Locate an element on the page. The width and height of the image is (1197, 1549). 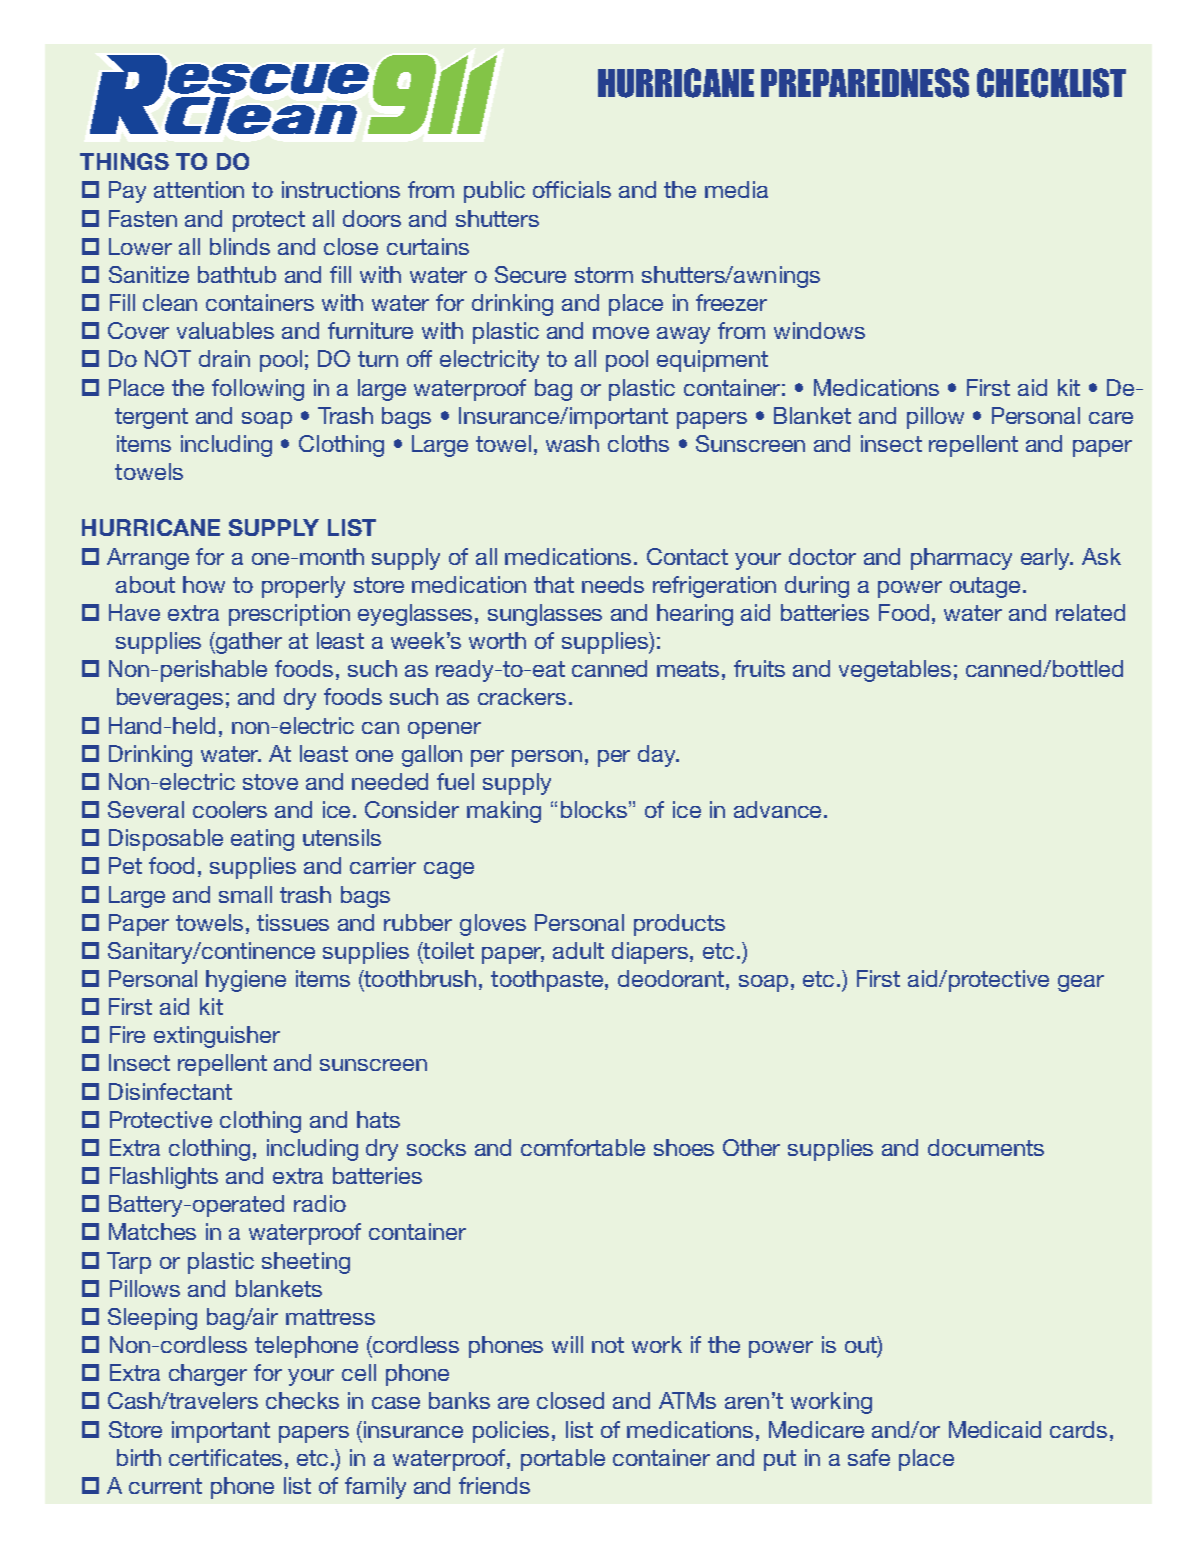
portable is located at coordinates (563, 1460).
